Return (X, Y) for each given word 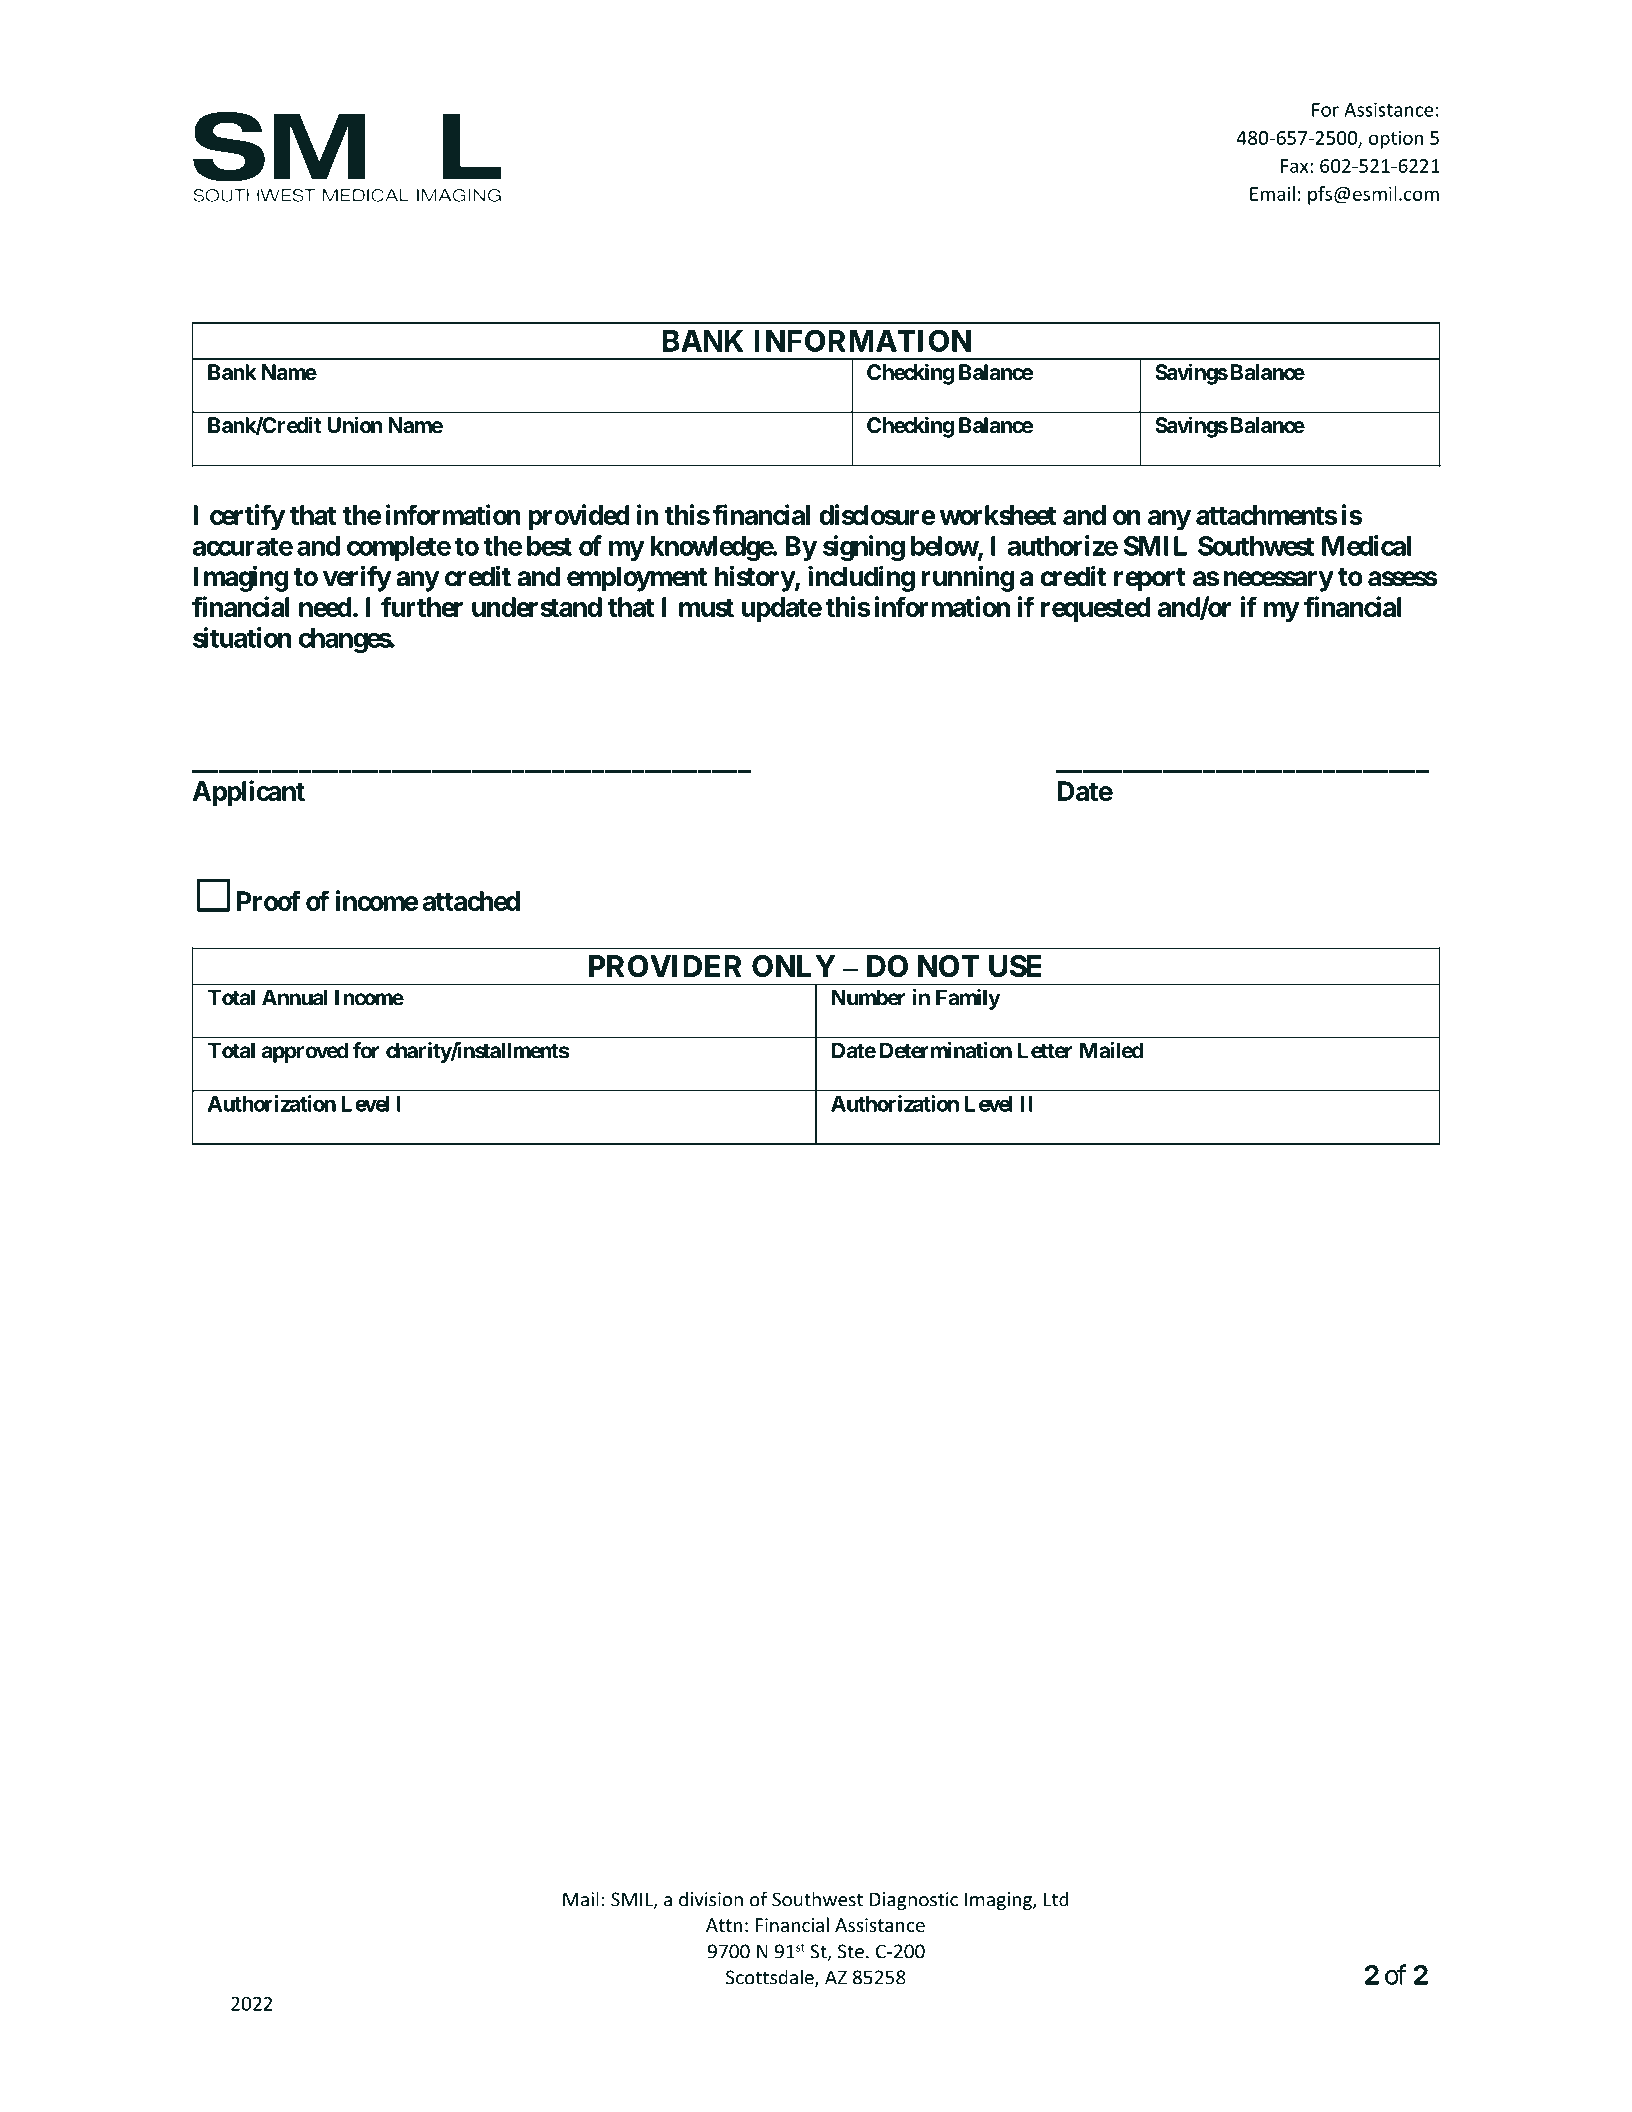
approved (305, 1052)
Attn (724, 1925)
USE (1015, 966)
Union (354, 424)
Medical (1366, 545)
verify (357, 578)
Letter (1045, 1050)
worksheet (998, 515)
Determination (946, 1050)
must (706, 607)
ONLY (794, 966)
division (711, 1899)
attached (471, 901)
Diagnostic (914, 1901)
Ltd (1056, 1899)
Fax (1296, 166)
